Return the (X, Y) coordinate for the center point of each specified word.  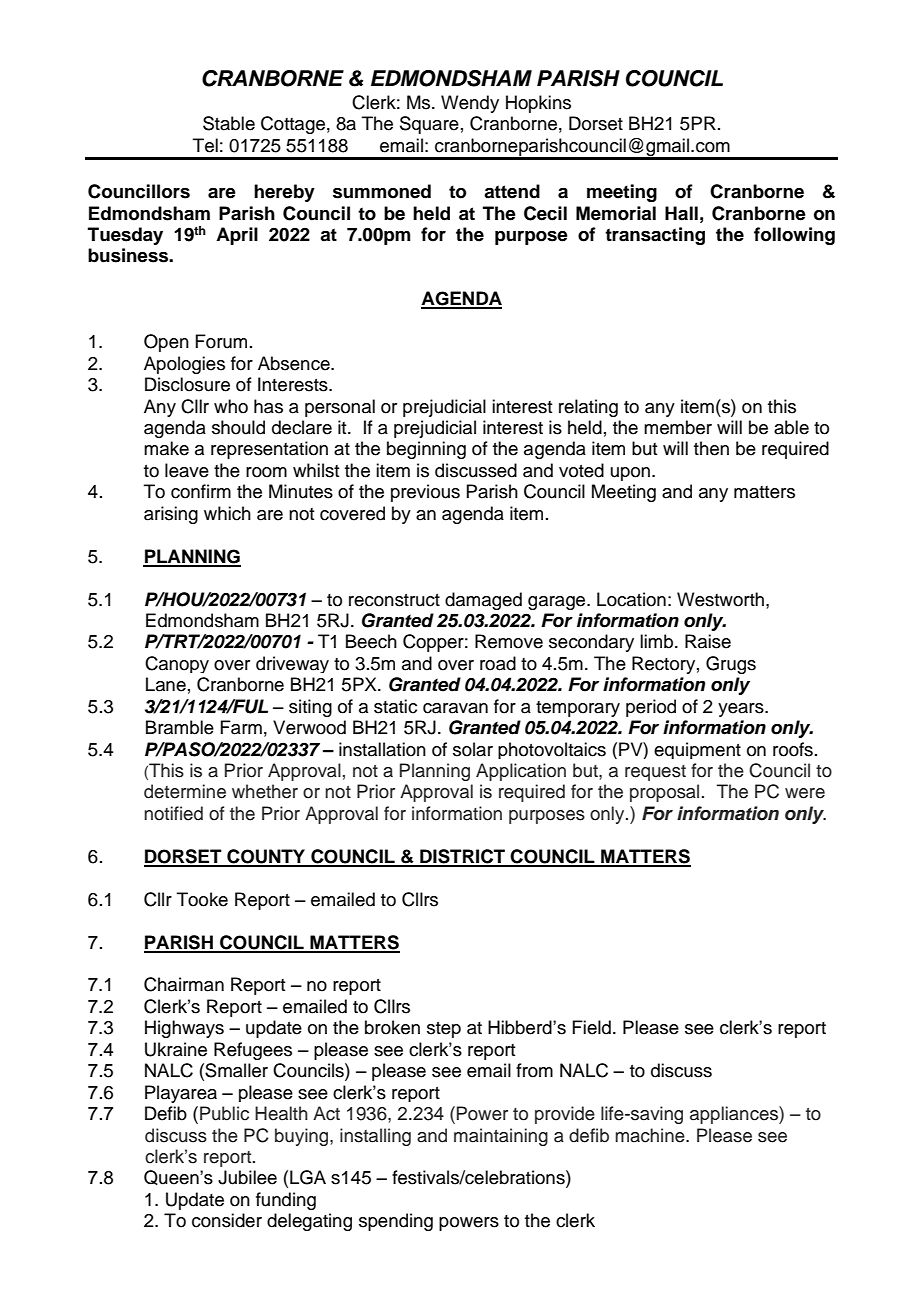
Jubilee (247, 1177)
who (231, 406)
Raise (708, 641)
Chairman (184, 984)
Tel (205, 145)
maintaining (501, 1137)
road (498, 663)
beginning (426, 450)
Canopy (177, 664)
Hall (681, 213)
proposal (664, 793)
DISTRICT (462, 857)
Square (429, 125)
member (678, 427)
